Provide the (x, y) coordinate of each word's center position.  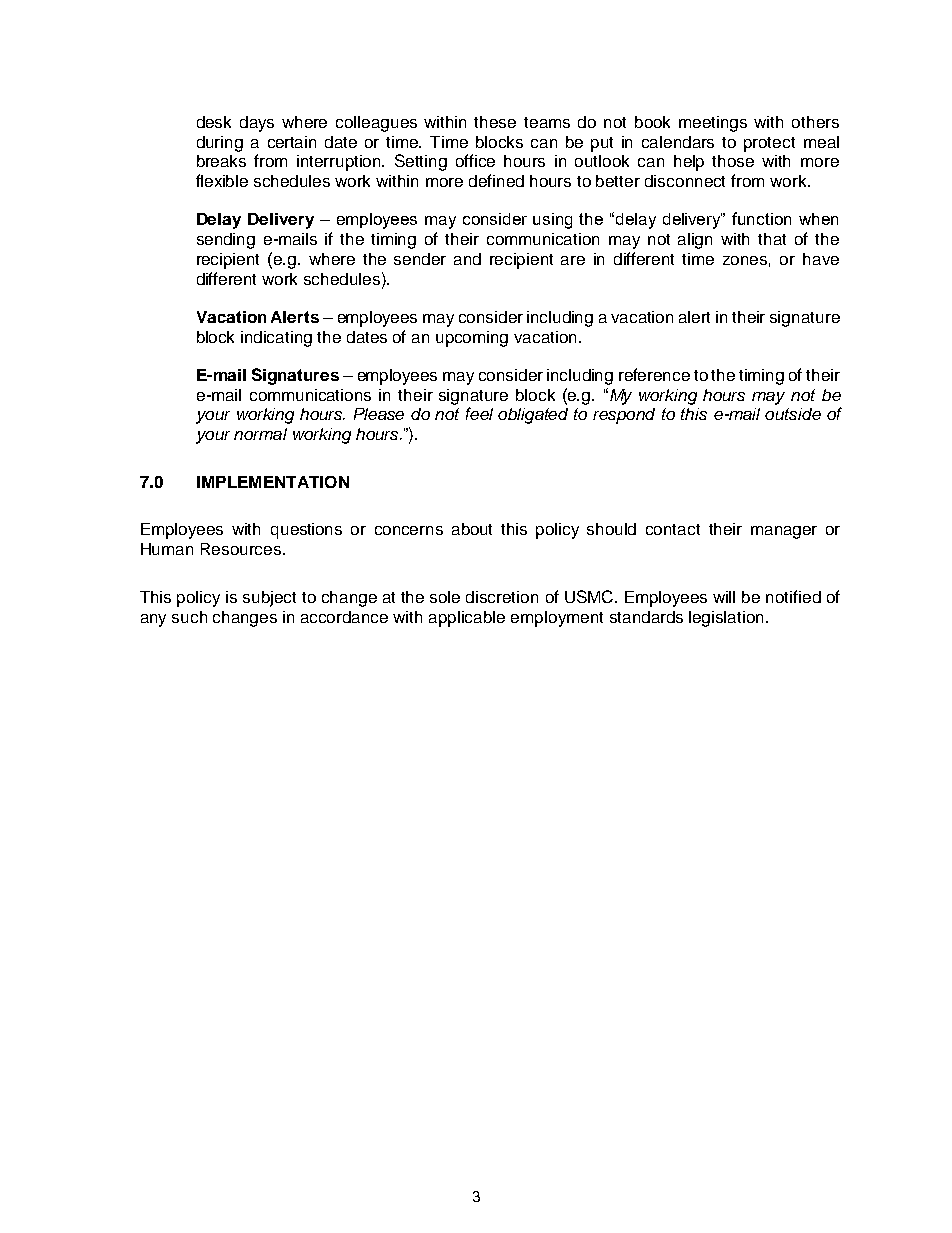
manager (784, 532)
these (495, 122)
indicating (276, 339)
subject (269, 599)
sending (226, 241)
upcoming (472, 339)
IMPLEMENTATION (273, 482)
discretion (502, 597)
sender (420, 259)
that (772, 239)
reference (654, 374)
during (220, 144)
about (472, 529)
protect (769, 144)
